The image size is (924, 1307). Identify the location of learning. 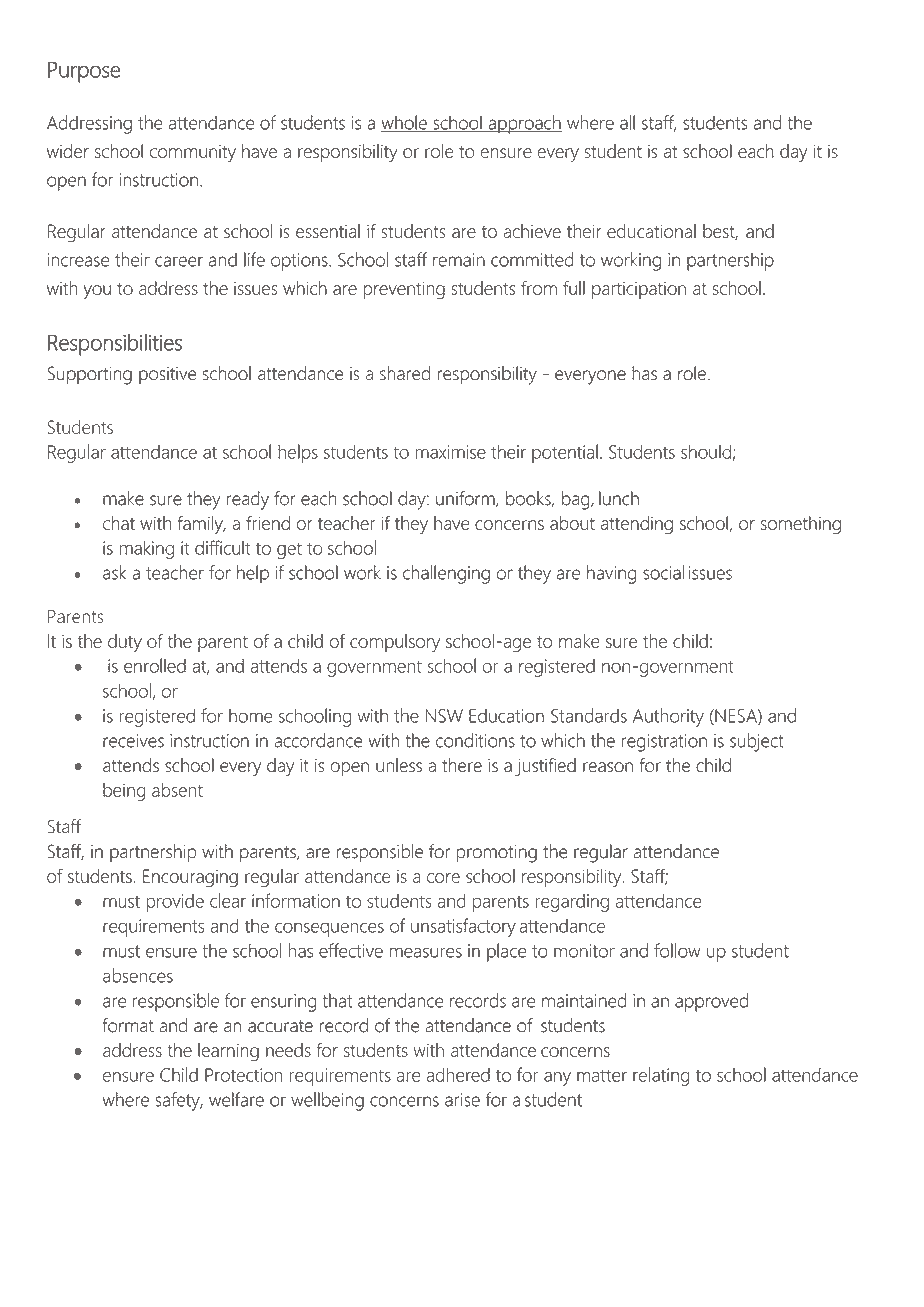
(228, 1052).
